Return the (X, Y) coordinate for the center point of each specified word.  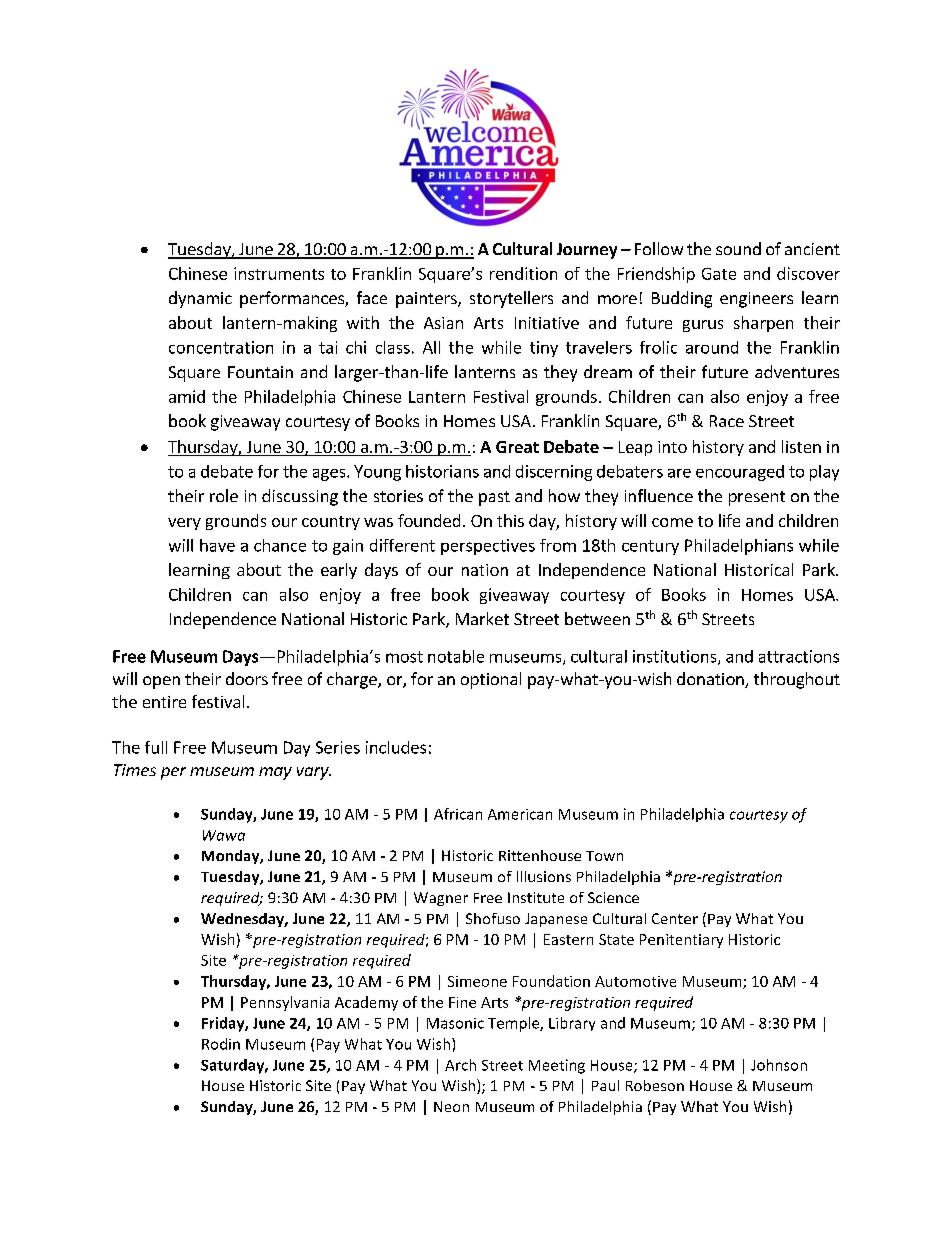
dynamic (200, 299)
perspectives (488, 547)
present (757, 498)
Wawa (224, 835)
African (458, 814)
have (217, 545)
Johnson (779, 1065)
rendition (523, 273)
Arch (460, 1065)
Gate (719, 274)
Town (604, 856)
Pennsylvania (285, 1003)
